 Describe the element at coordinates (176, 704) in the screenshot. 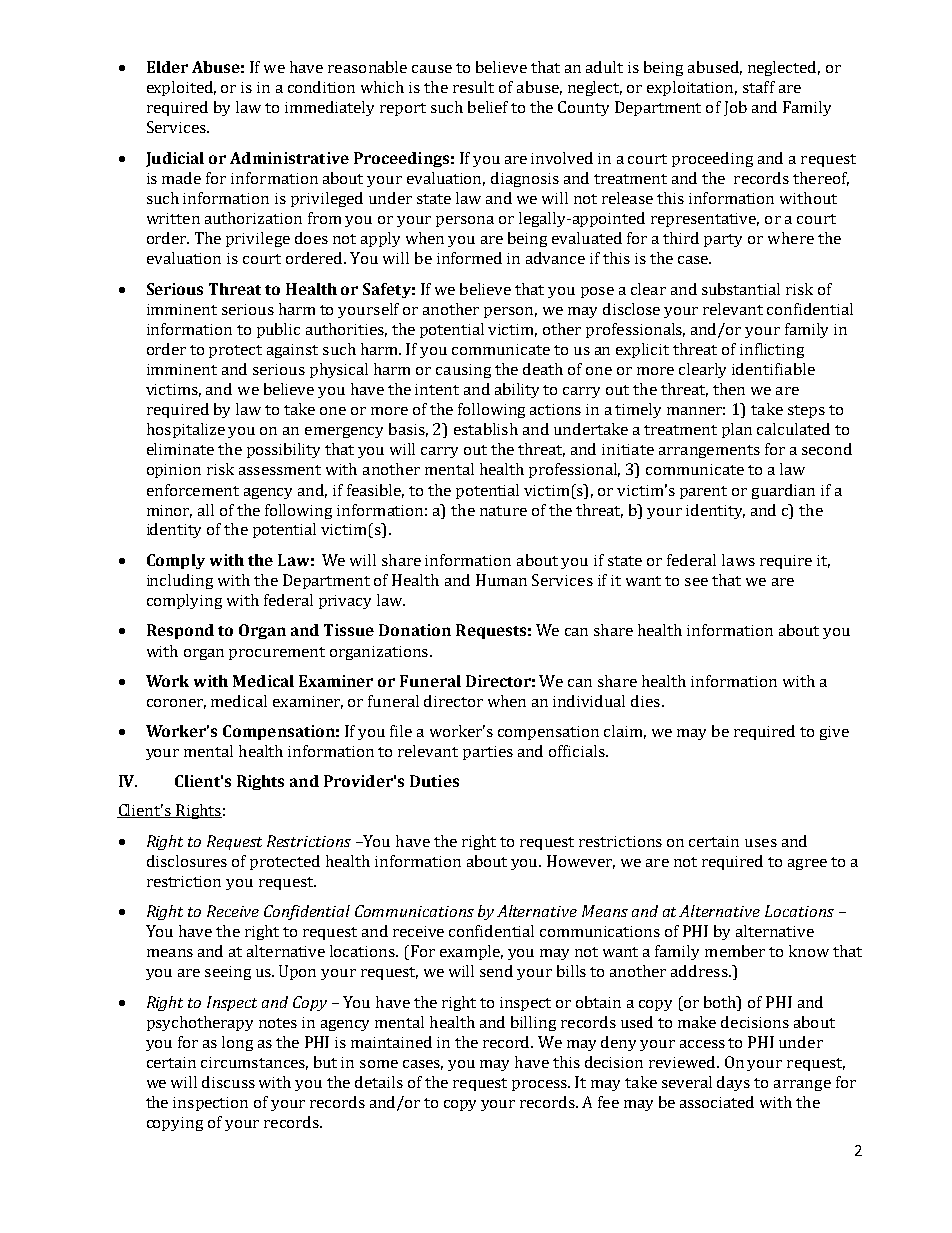

I see `coroner` at that location.
